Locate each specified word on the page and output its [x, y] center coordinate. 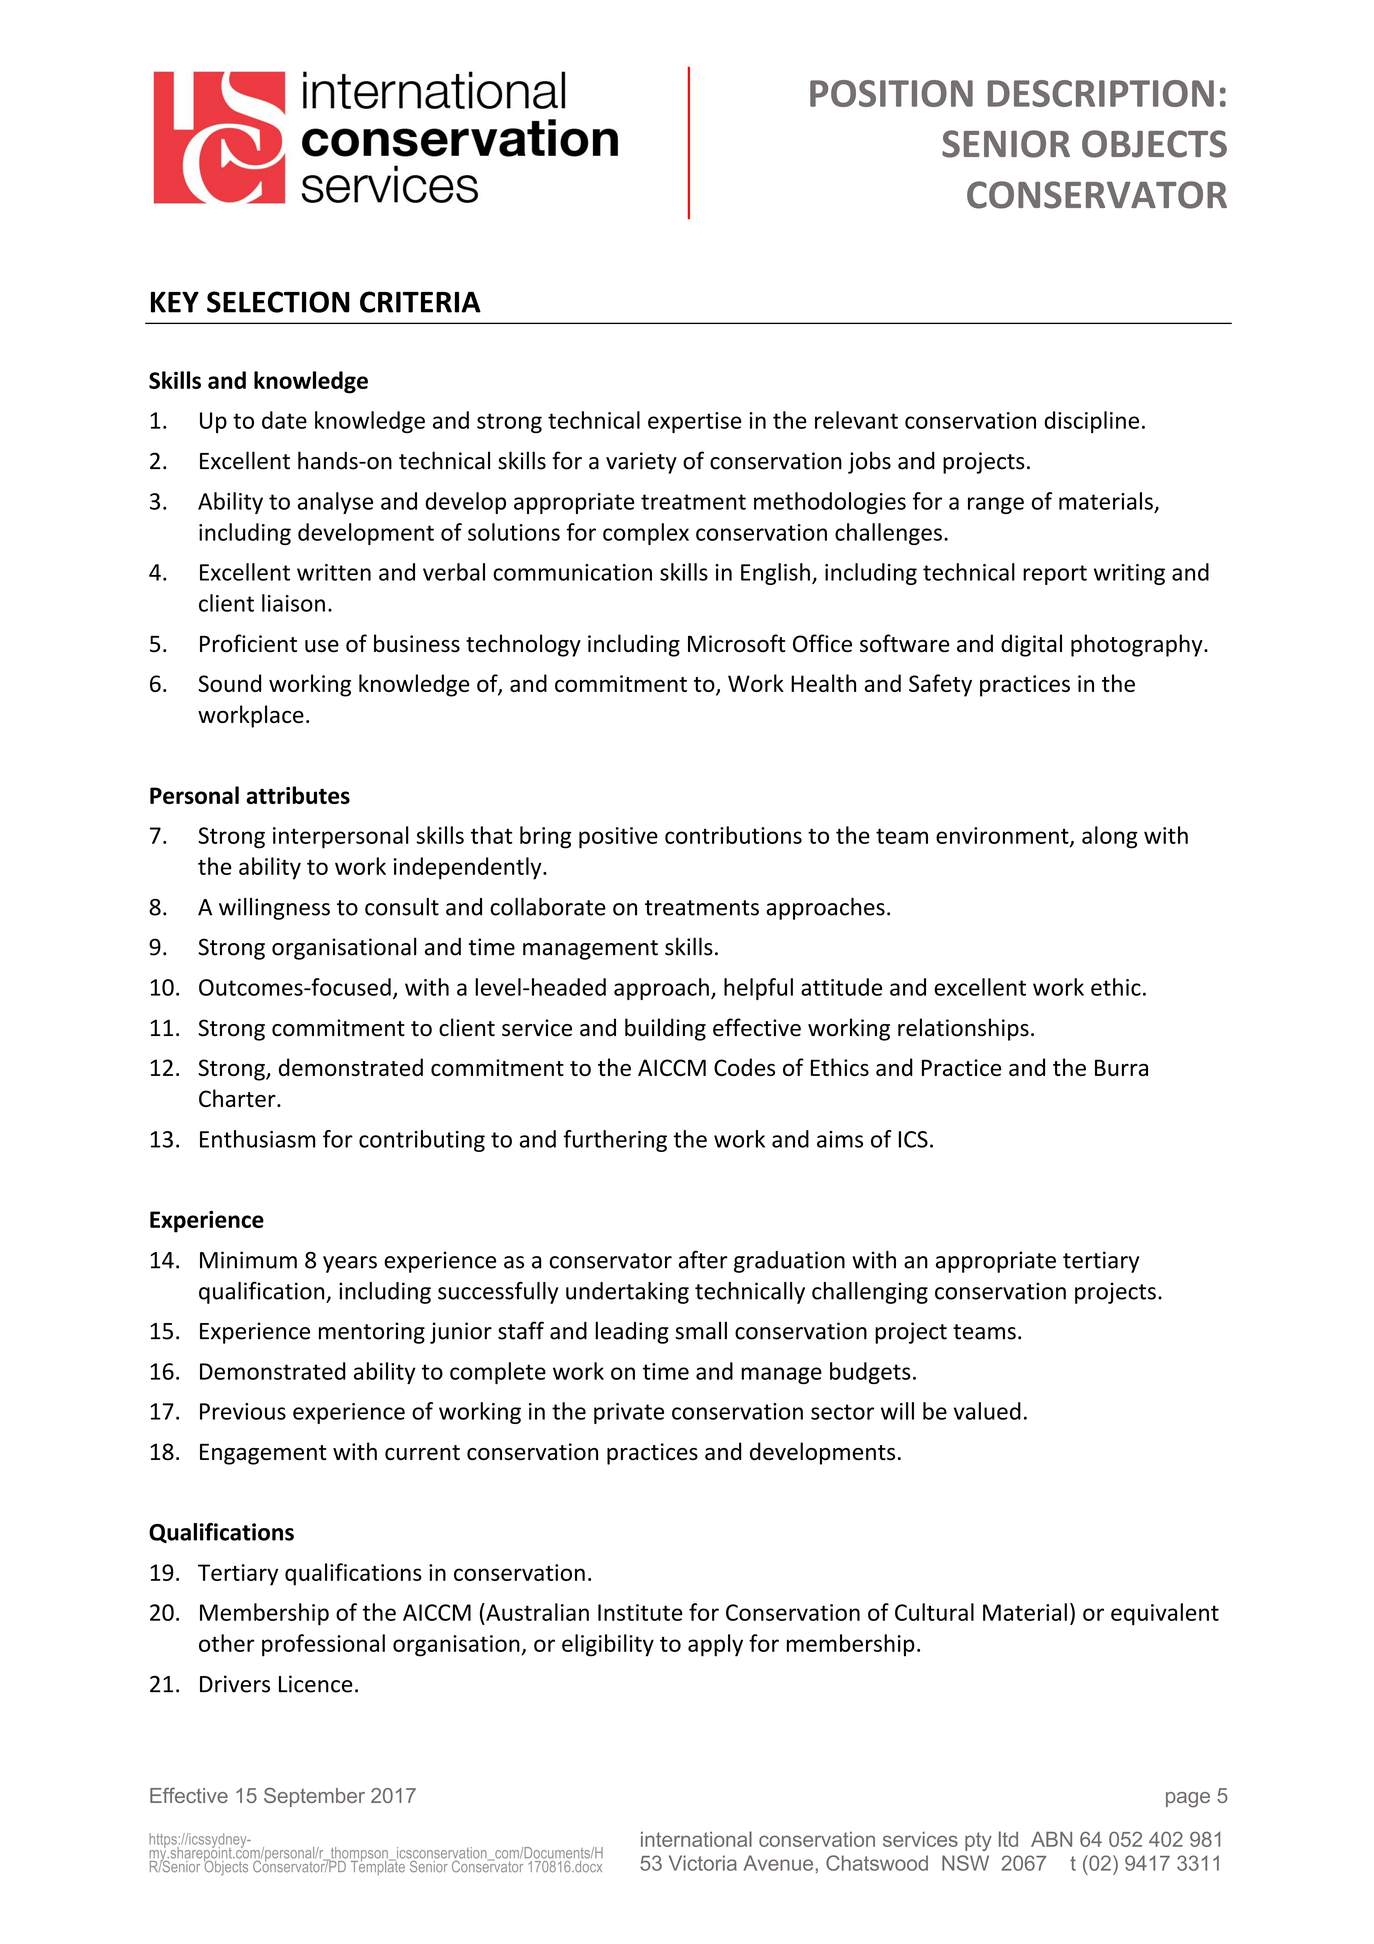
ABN [1051, 1839]
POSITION [891, 93]
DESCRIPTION [1101, 93]
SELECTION [278, 302]
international [696, 1839]
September [314, 1797]
